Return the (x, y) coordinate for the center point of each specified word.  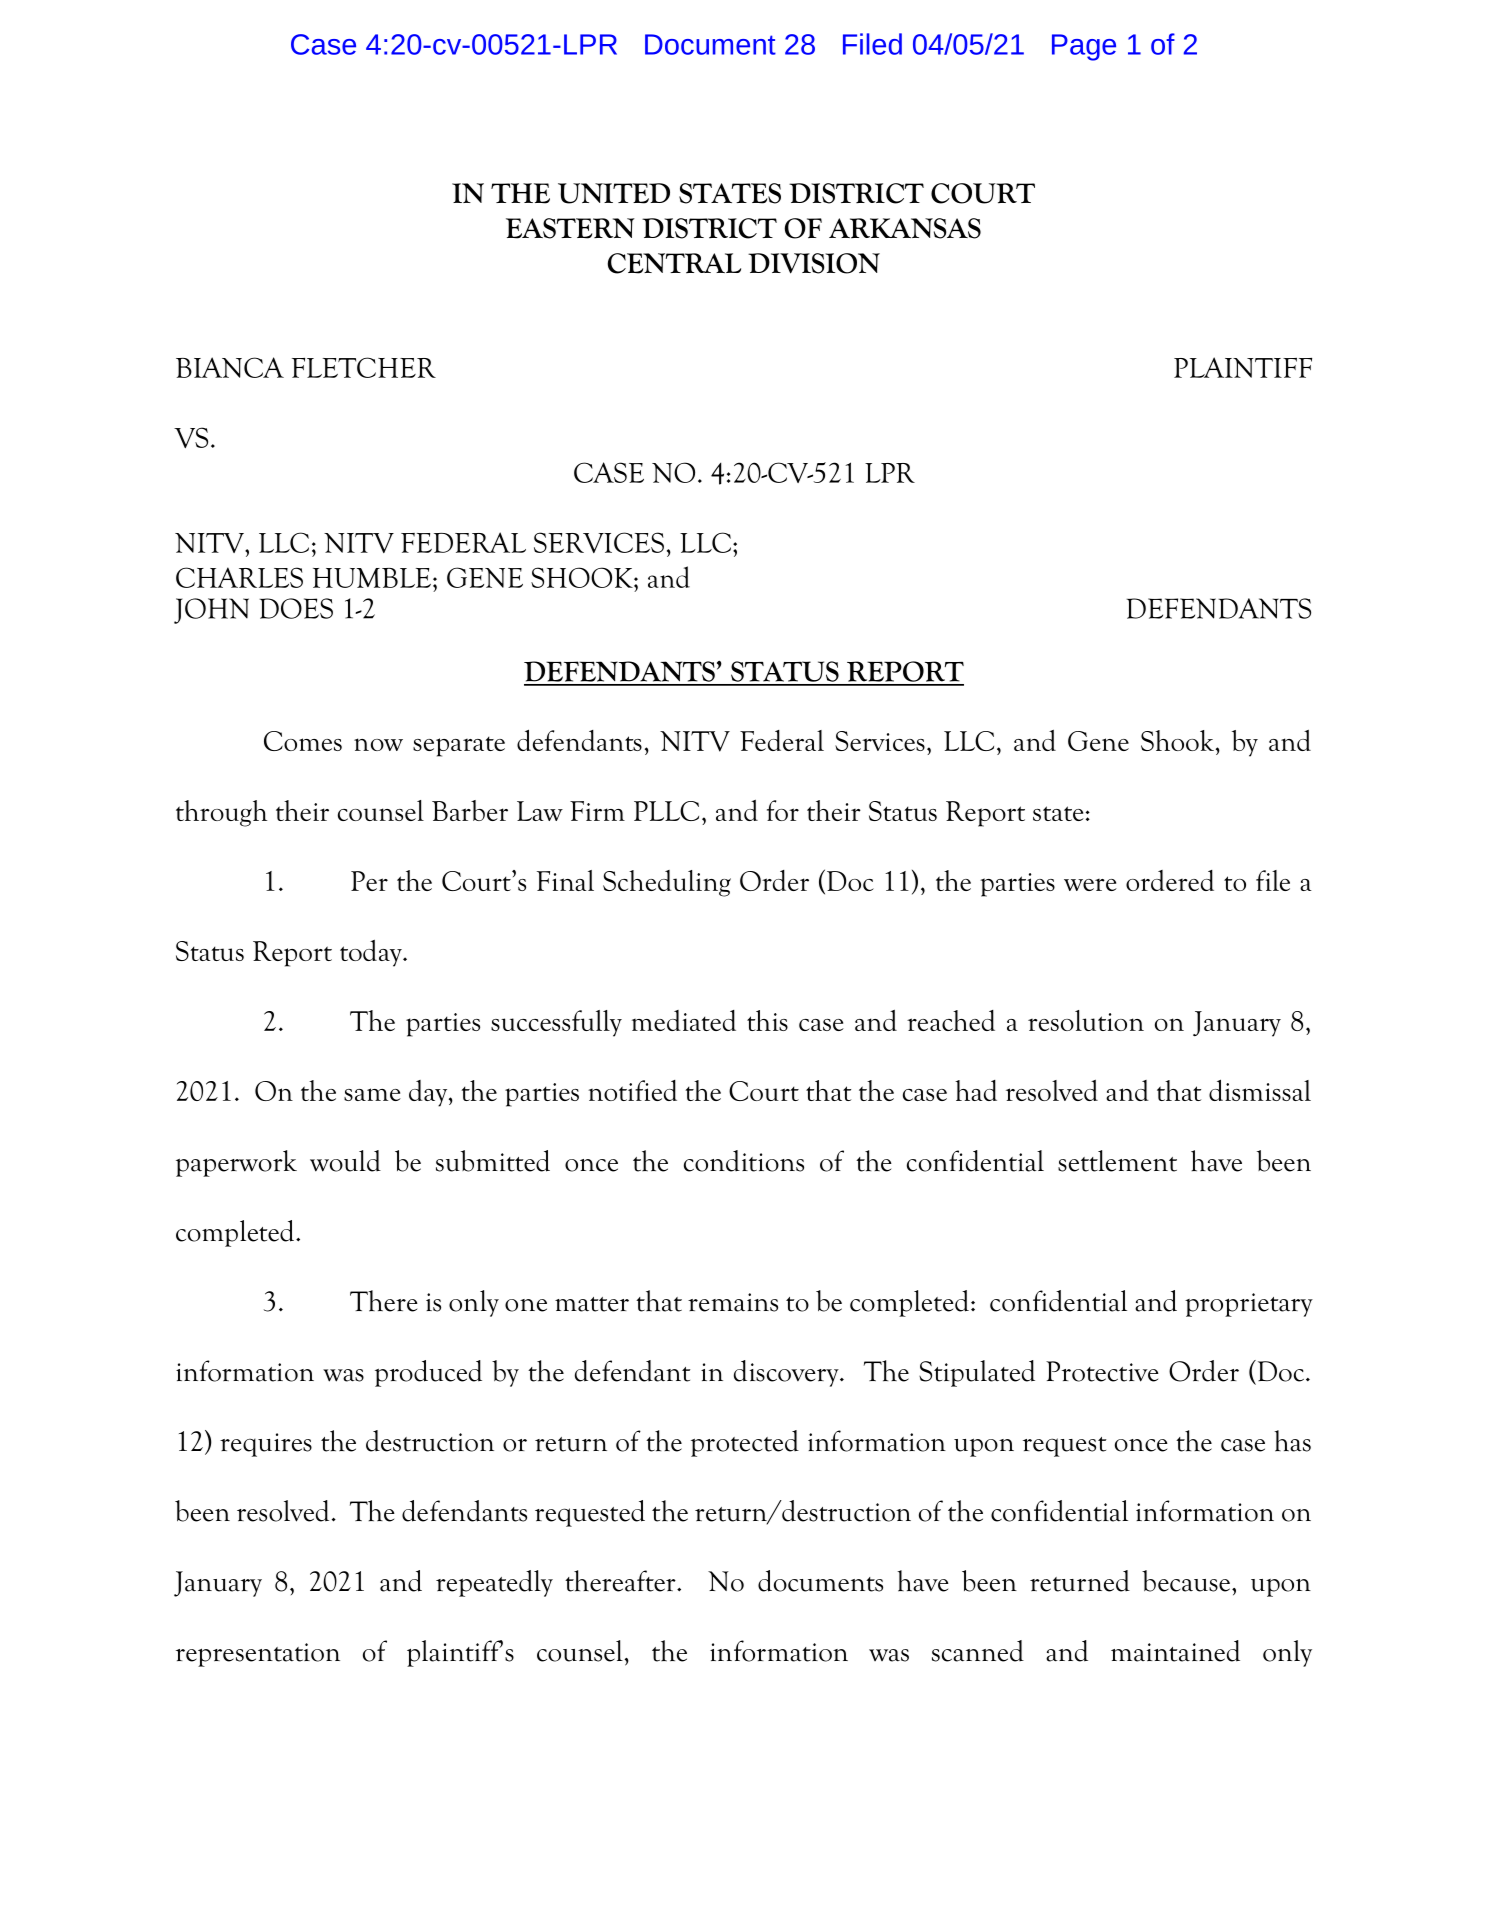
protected (745, 1443)
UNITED (614, 193)
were (1090, 885)
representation (258, 1655)
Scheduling (667, 883)
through (221, 813)
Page (1084, 47)
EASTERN (570, 228)
